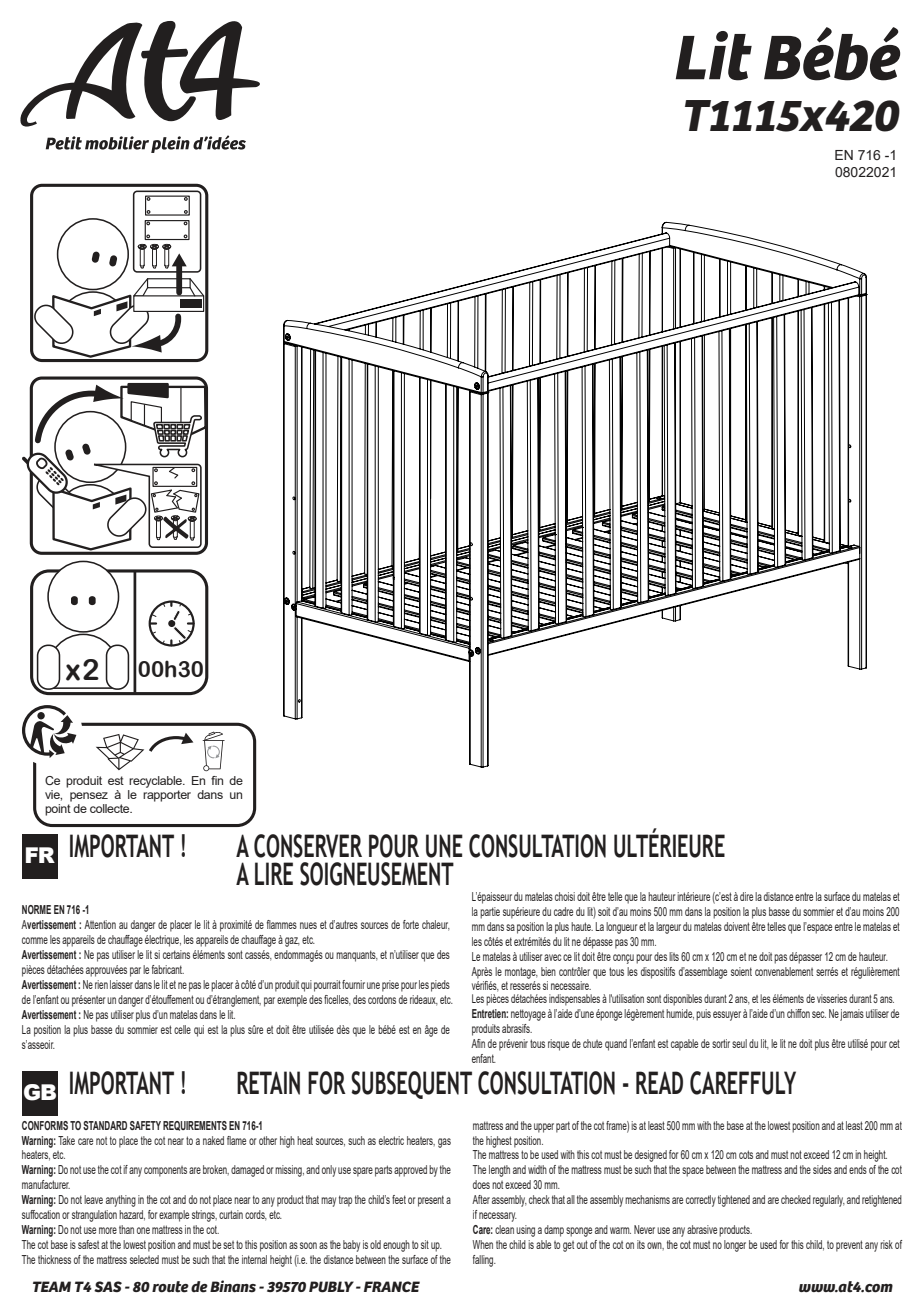  What do you see at coordinates (144, 1259) in the image?
I see `selected` at bounding box center [144, 1259].
